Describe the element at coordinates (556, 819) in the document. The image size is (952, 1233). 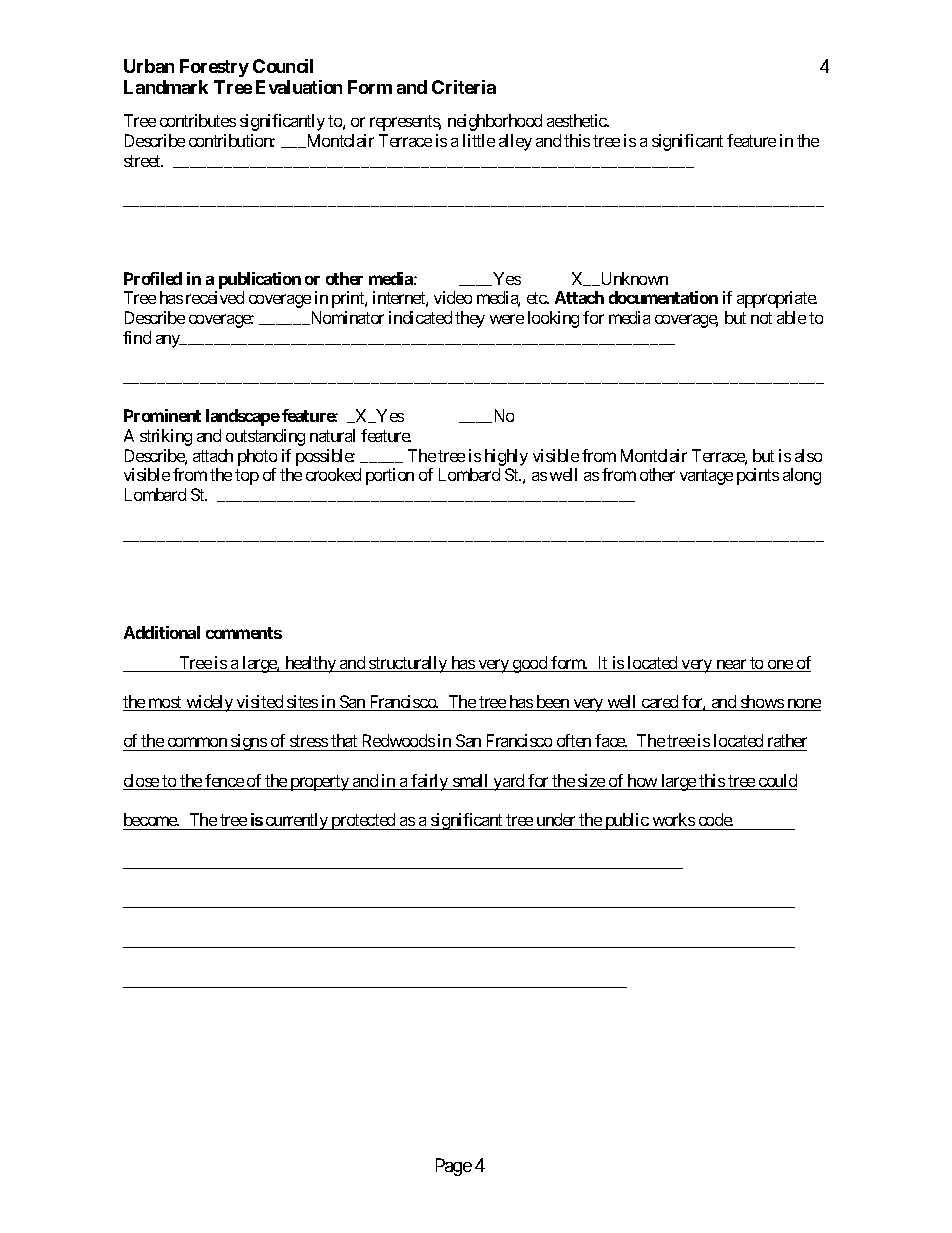
I see `under` at that location.
